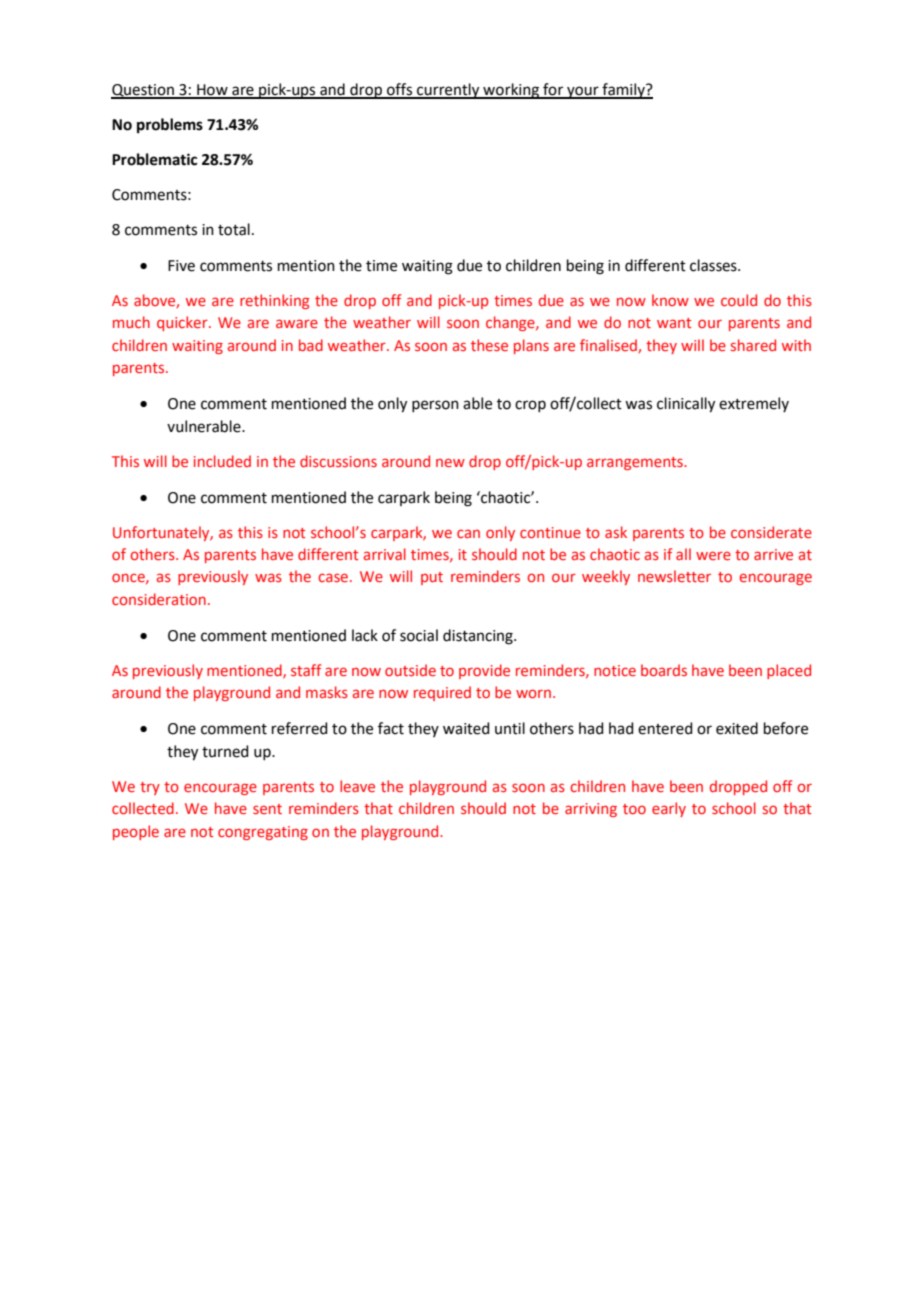 This screenshot has height=1308, width=924. Describe the element at coordinates (448, 91) in the screenshot. I see `currently` at that location.
